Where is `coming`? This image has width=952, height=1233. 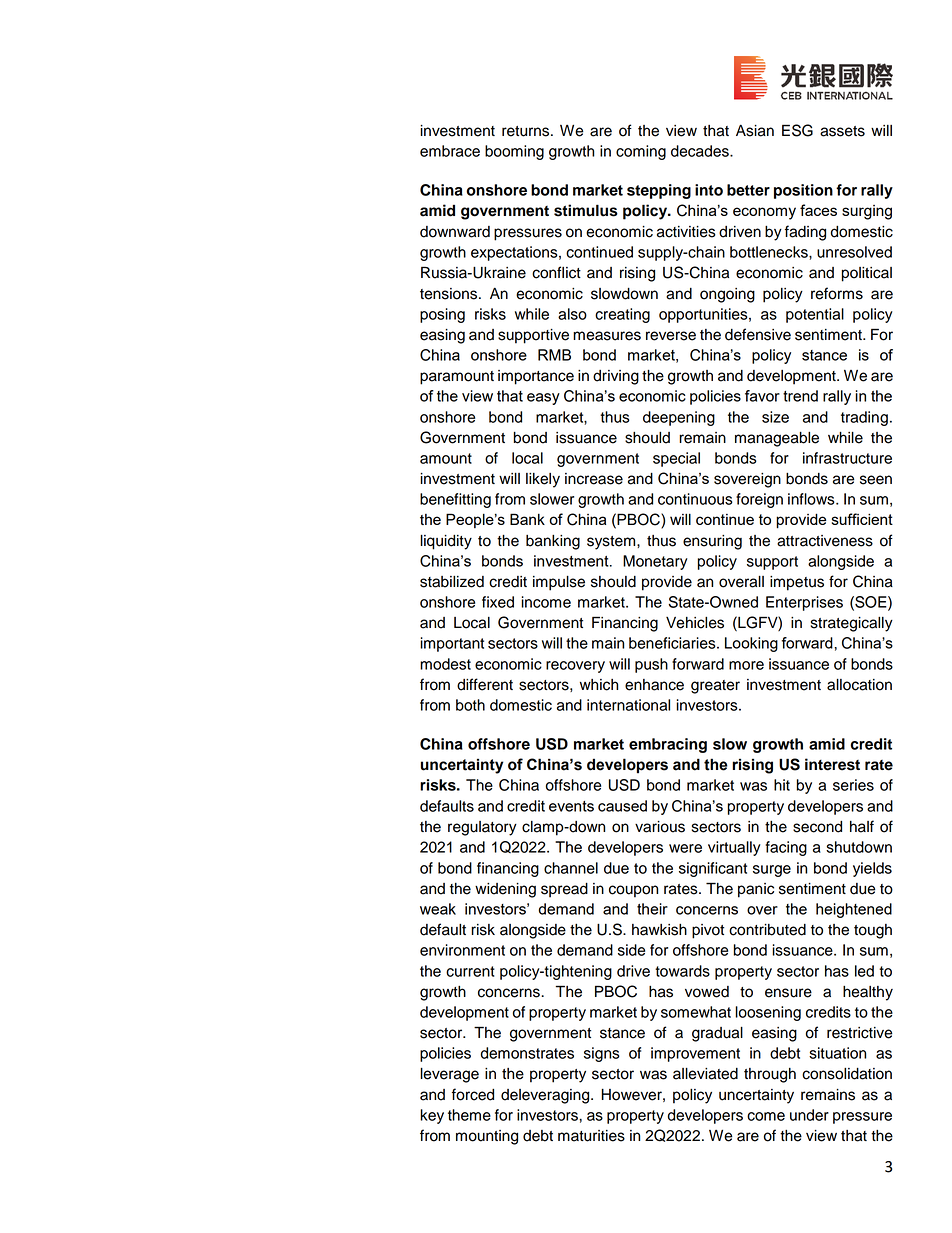 coming is located at coordinates (641, 152).
